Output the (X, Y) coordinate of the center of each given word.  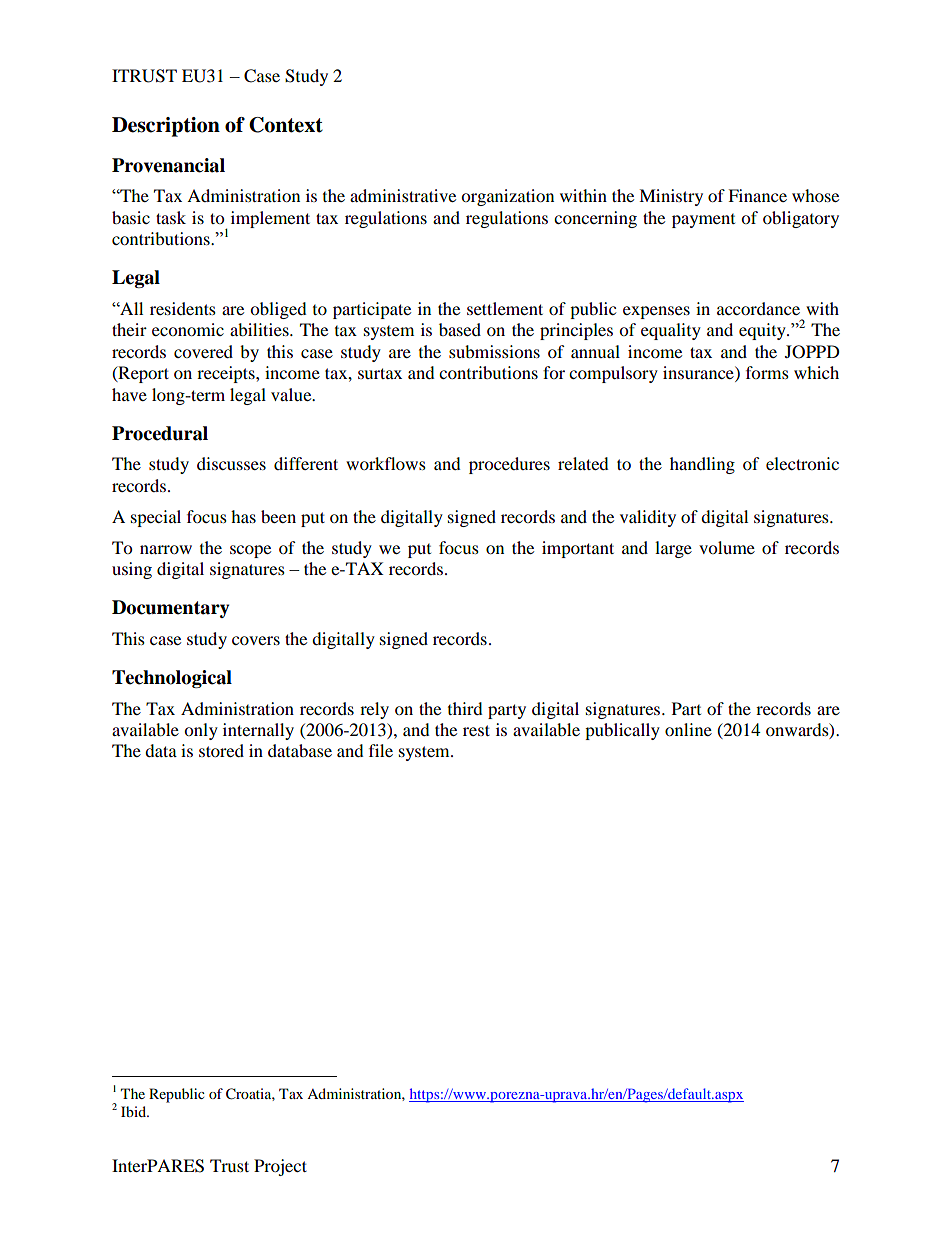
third (465, 708)
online (688, 729)
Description (166, 127)
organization (507, 197)
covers (256, 640)
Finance (757, 195)
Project (280, 1167)
